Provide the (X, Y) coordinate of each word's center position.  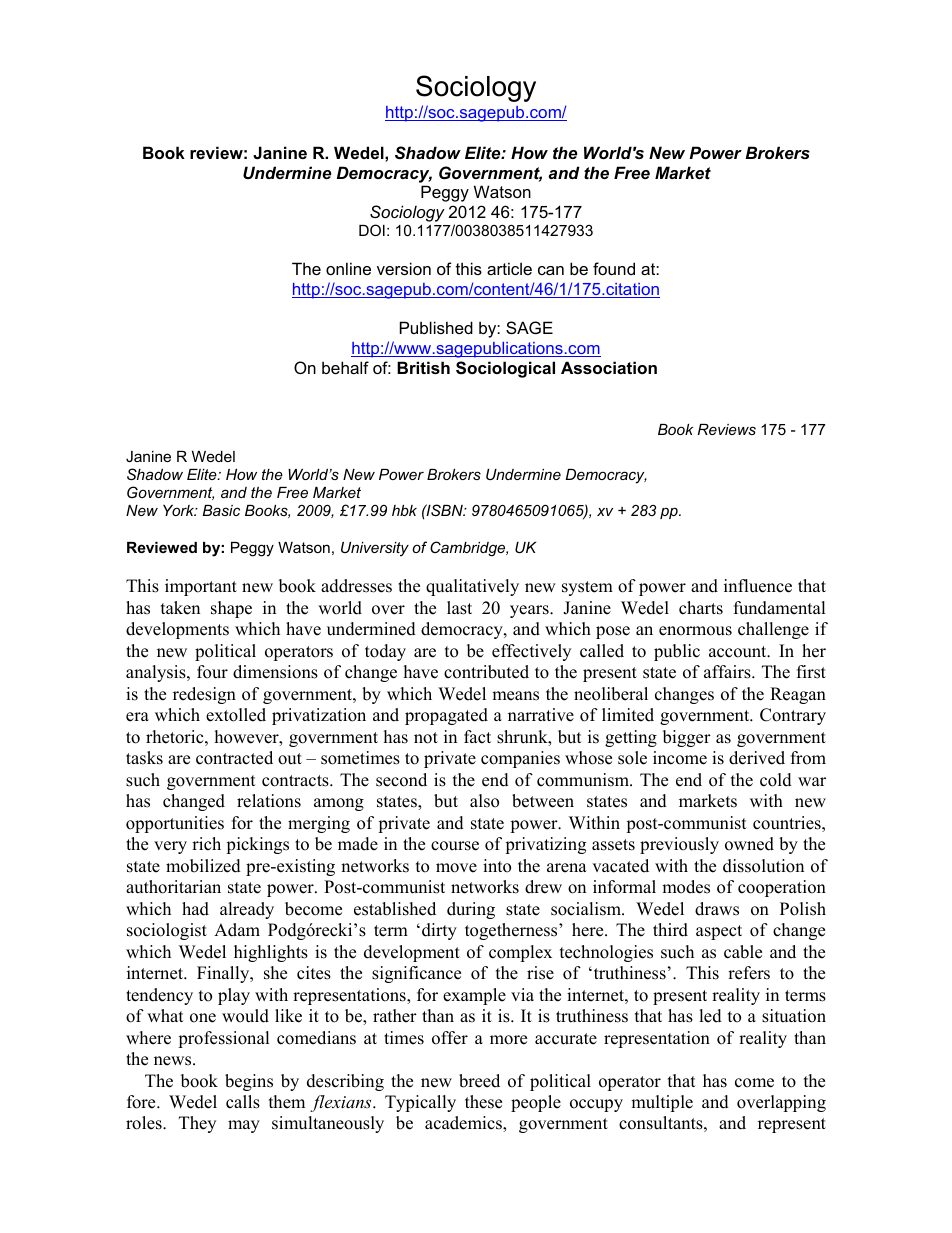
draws (717, 909)
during (471, 910)
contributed (486, 672)
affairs (728, 672)
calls (243, 1102)
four (212, 672)
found (614, 268)
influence (758, 586)
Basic (221, 510)
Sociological (505, 369)
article (509, 268)
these (483, 1102)
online (348, 268)
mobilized (203, 866)
